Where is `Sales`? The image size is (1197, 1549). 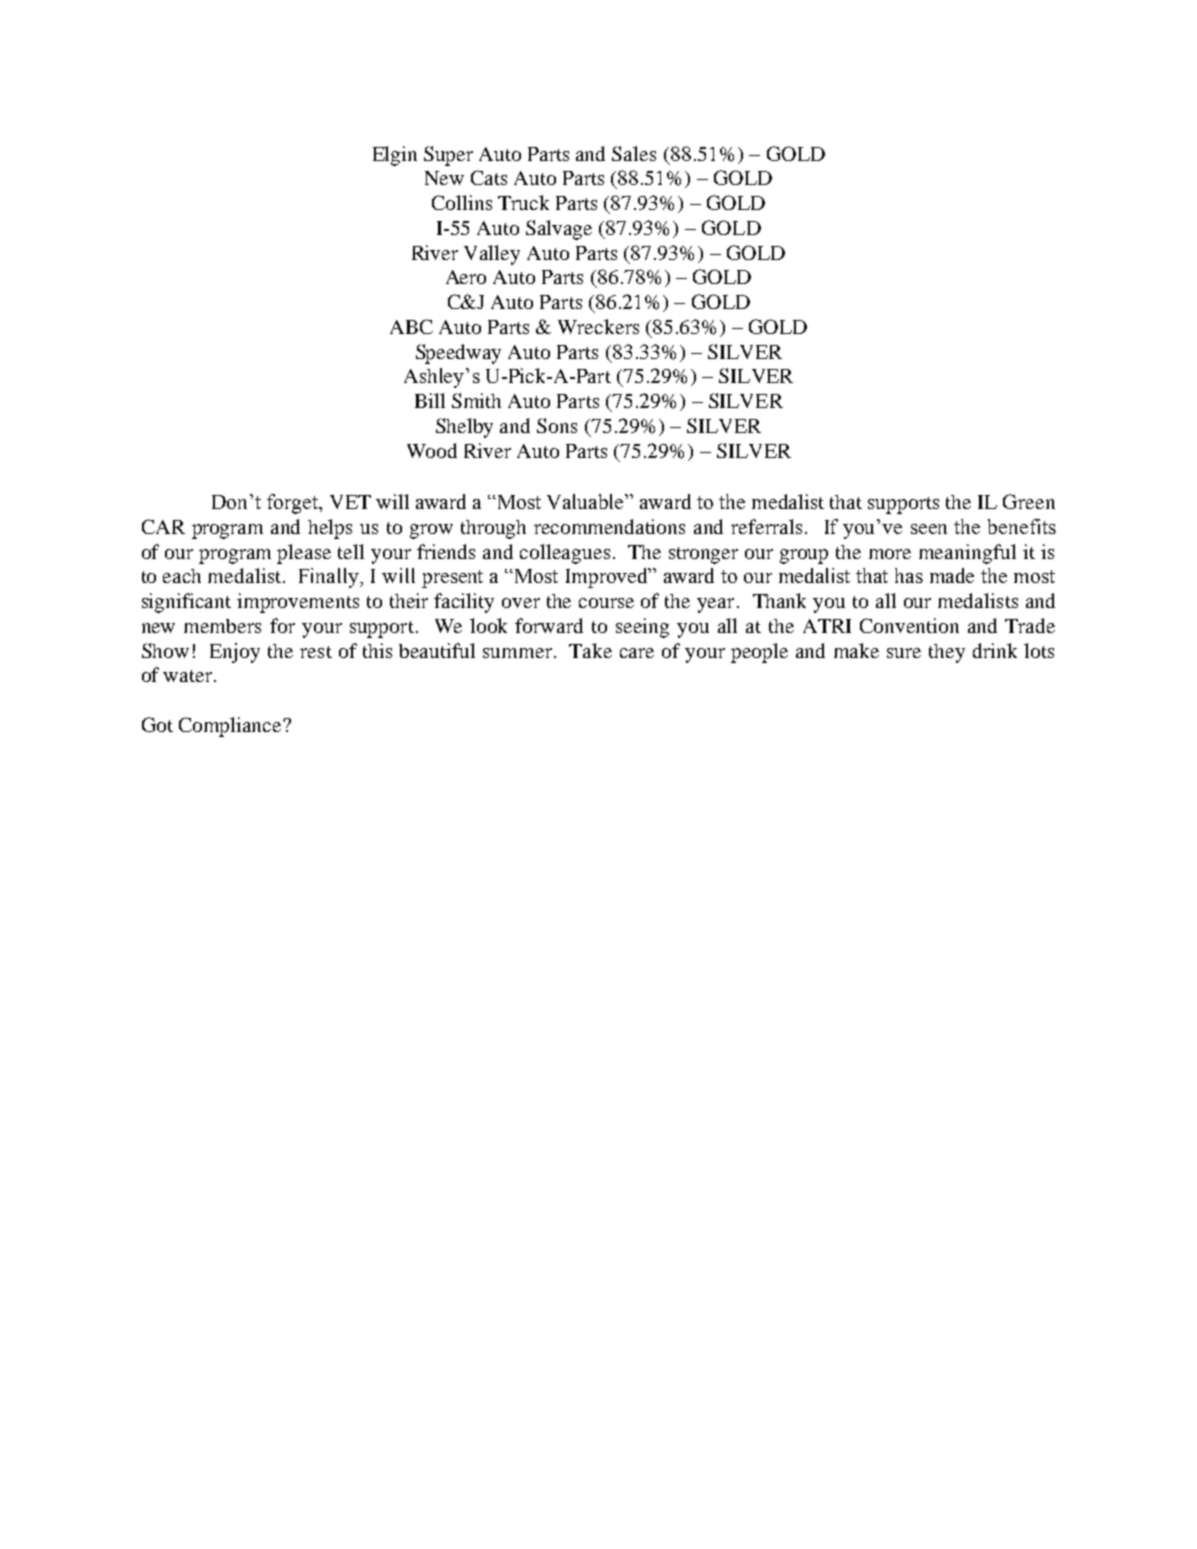 Sales is located at coordinates (634, 153).
